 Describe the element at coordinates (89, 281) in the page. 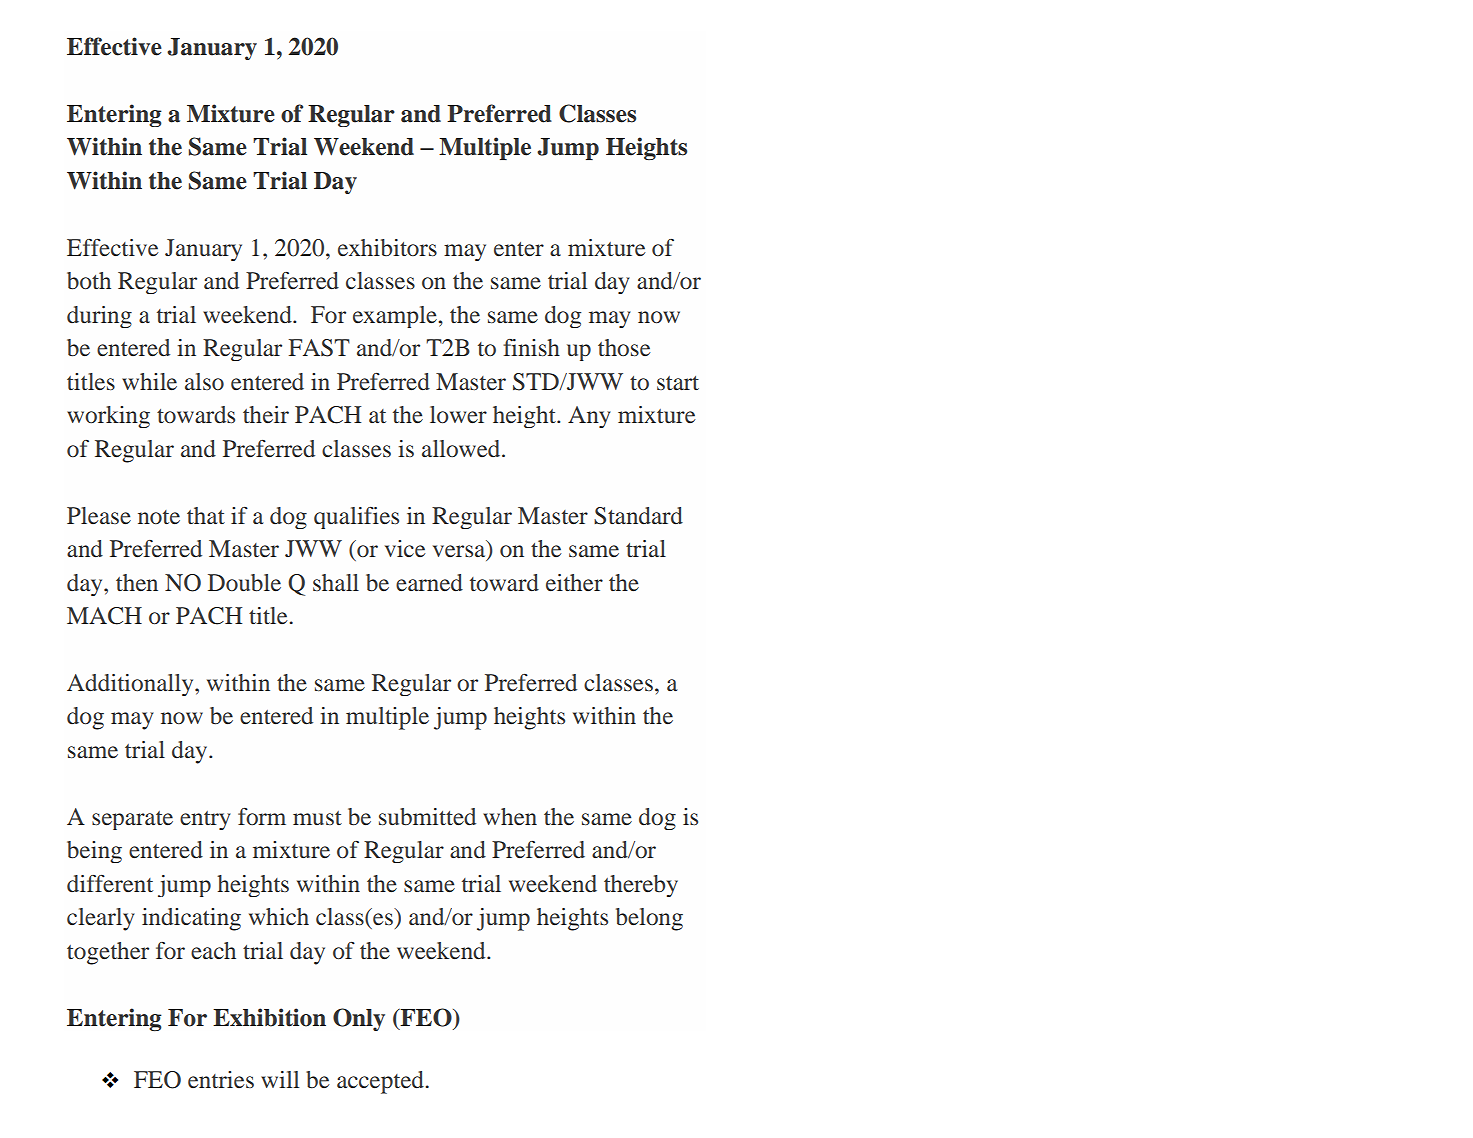

I see `both` at that location.
